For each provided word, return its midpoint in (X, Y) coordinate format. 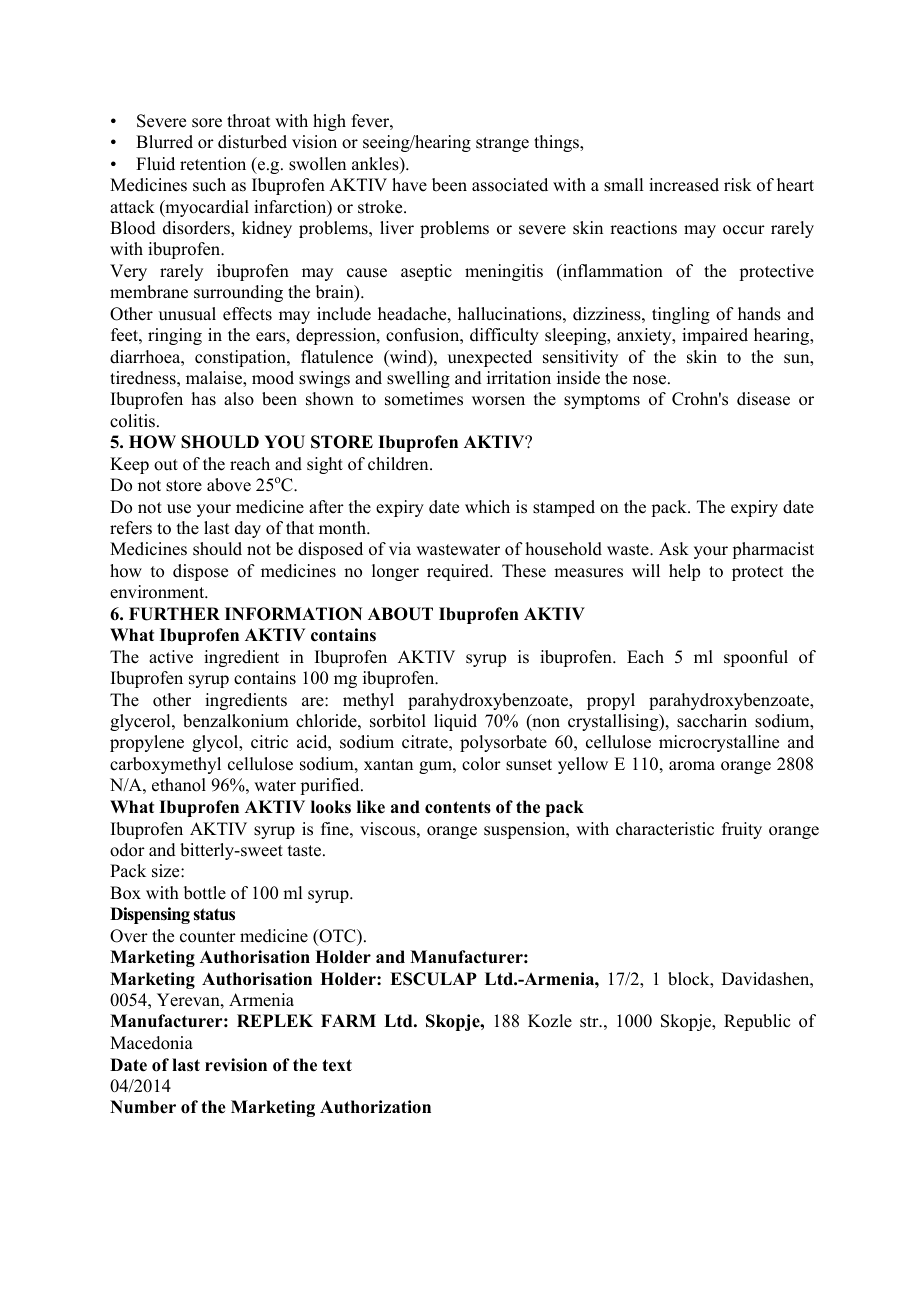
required (459, 572)
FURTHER (174, 614)
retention (213, 164)
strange (502, 144)
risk (738, 185)
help (684, 572)
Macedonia (151, 1043)
